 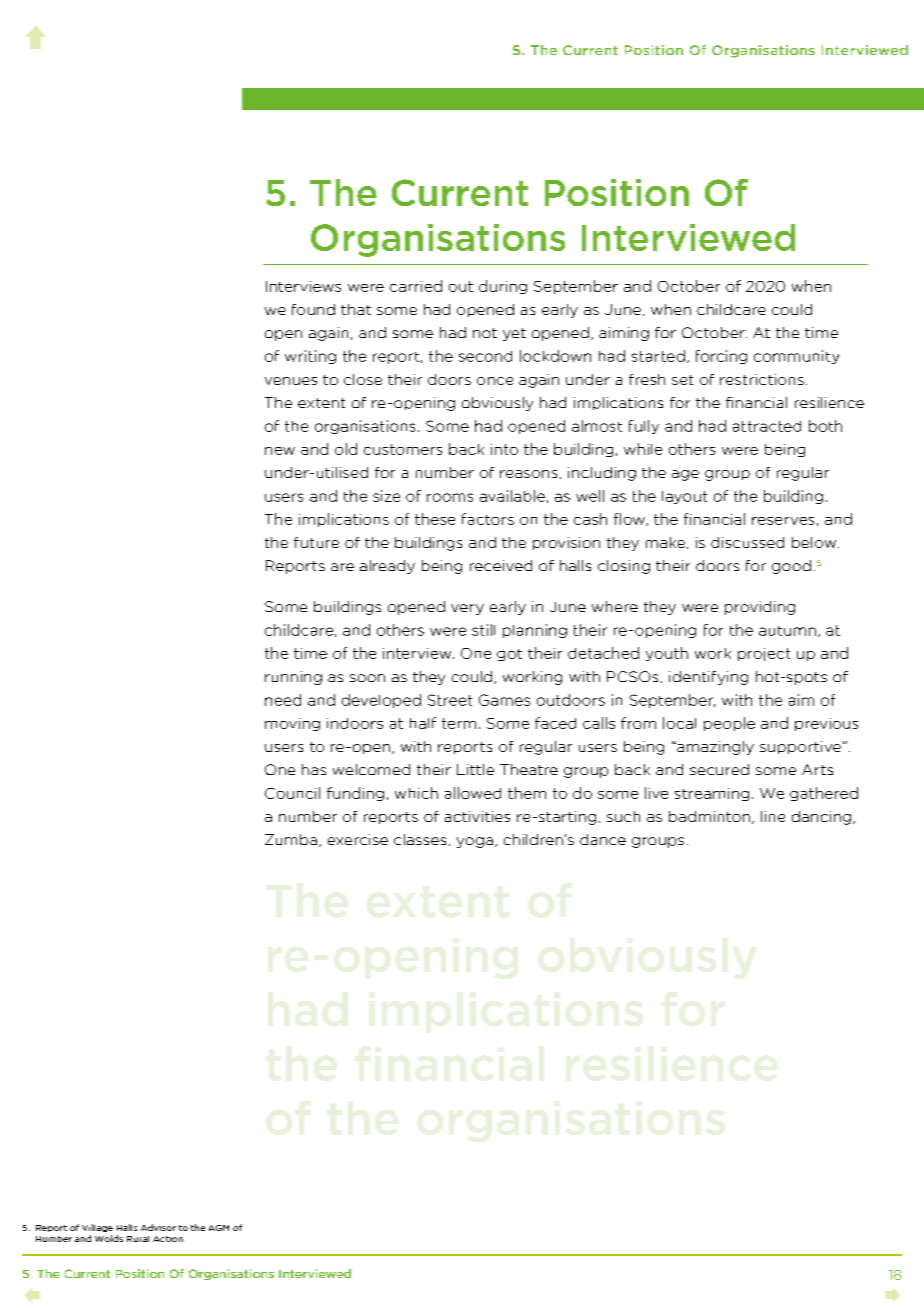 What do you see at coordinates (721, 357) in the screenshot?
I see `forcing` at bounding box center [721, 357].
